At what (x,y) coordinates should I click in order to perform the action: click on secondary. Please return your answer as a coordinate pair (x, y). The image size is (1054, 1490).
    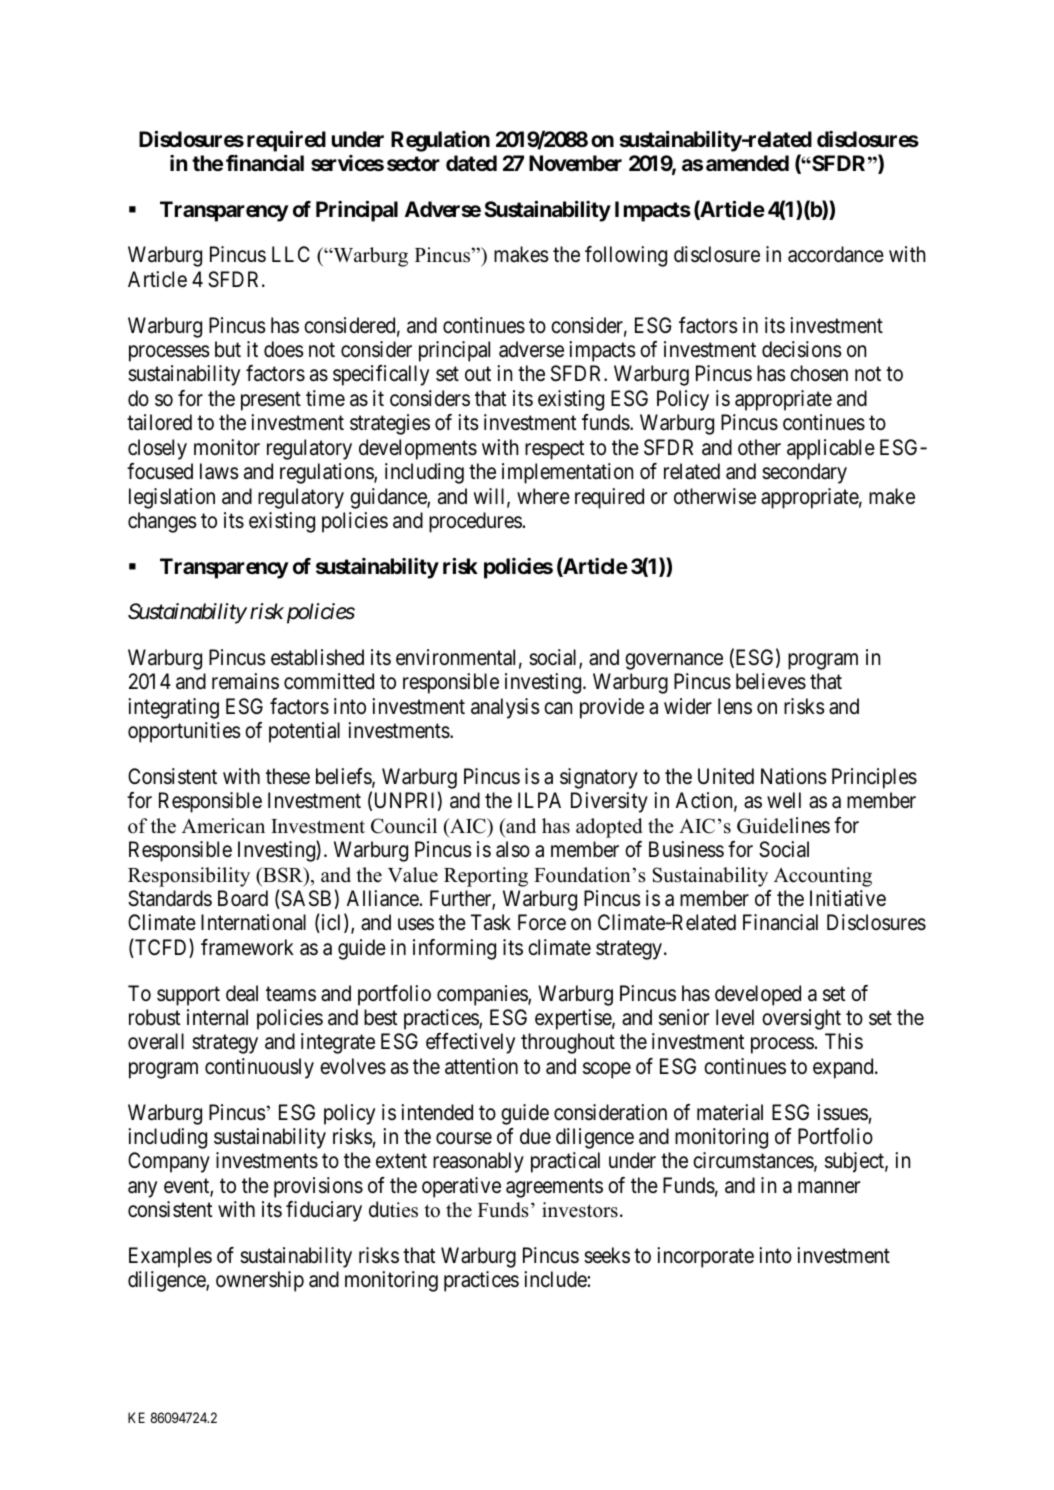
    Looking at the image, I should click on (804, 473).
